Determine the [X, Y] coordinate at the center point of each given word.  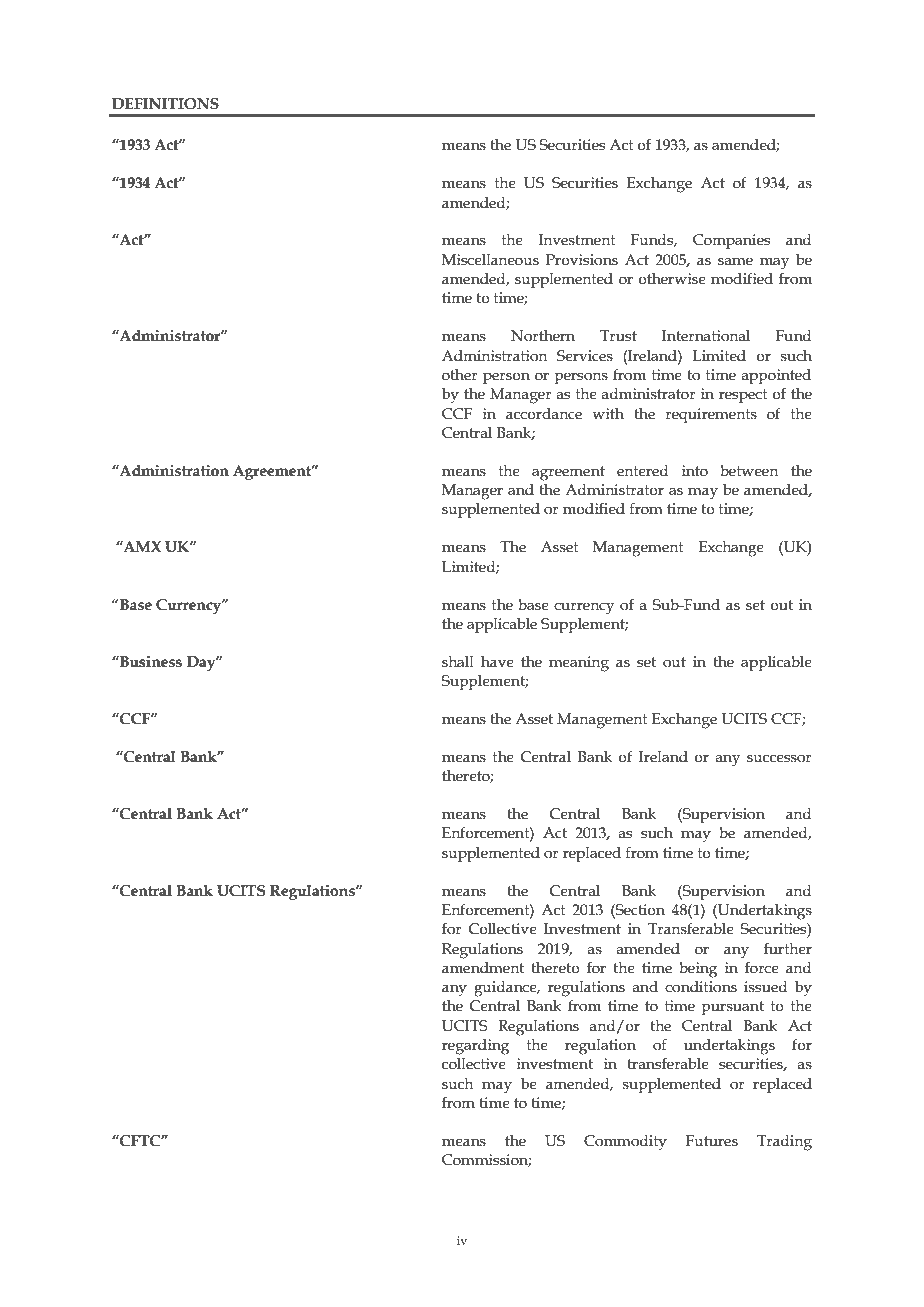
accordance [544, 414]
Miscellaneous [490, 260]
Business [150, 662]
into [695, 471]
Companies [731, 241]
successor [779, 758]
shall [458, 662]
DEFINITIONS [165, 104]
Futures [712, 1141]
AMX [141, 546]
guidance [506, 989]
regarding [475, 1047]
